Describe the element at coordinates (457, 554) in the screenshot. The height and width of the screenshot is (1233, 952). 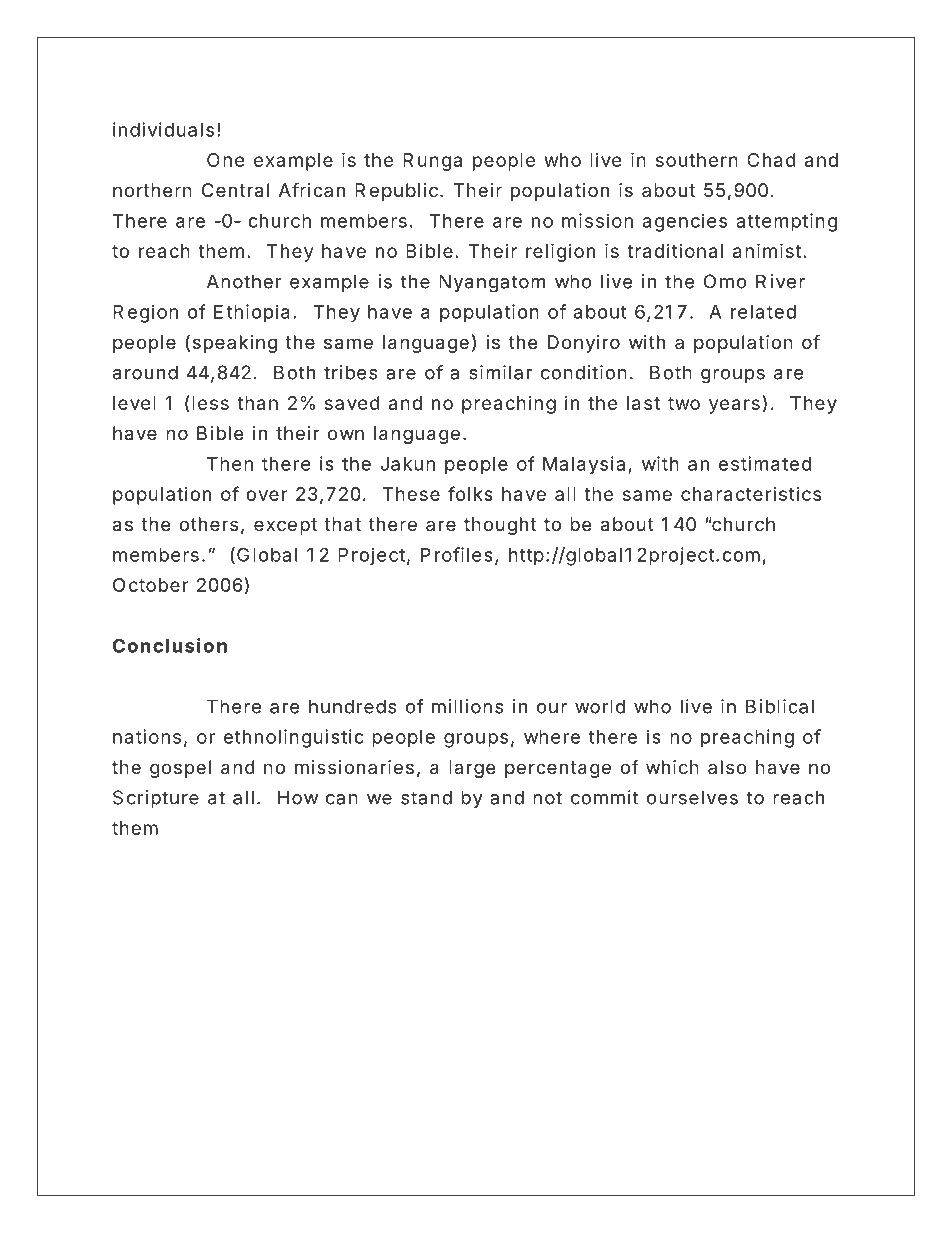
I see `Profiles` at that location.
